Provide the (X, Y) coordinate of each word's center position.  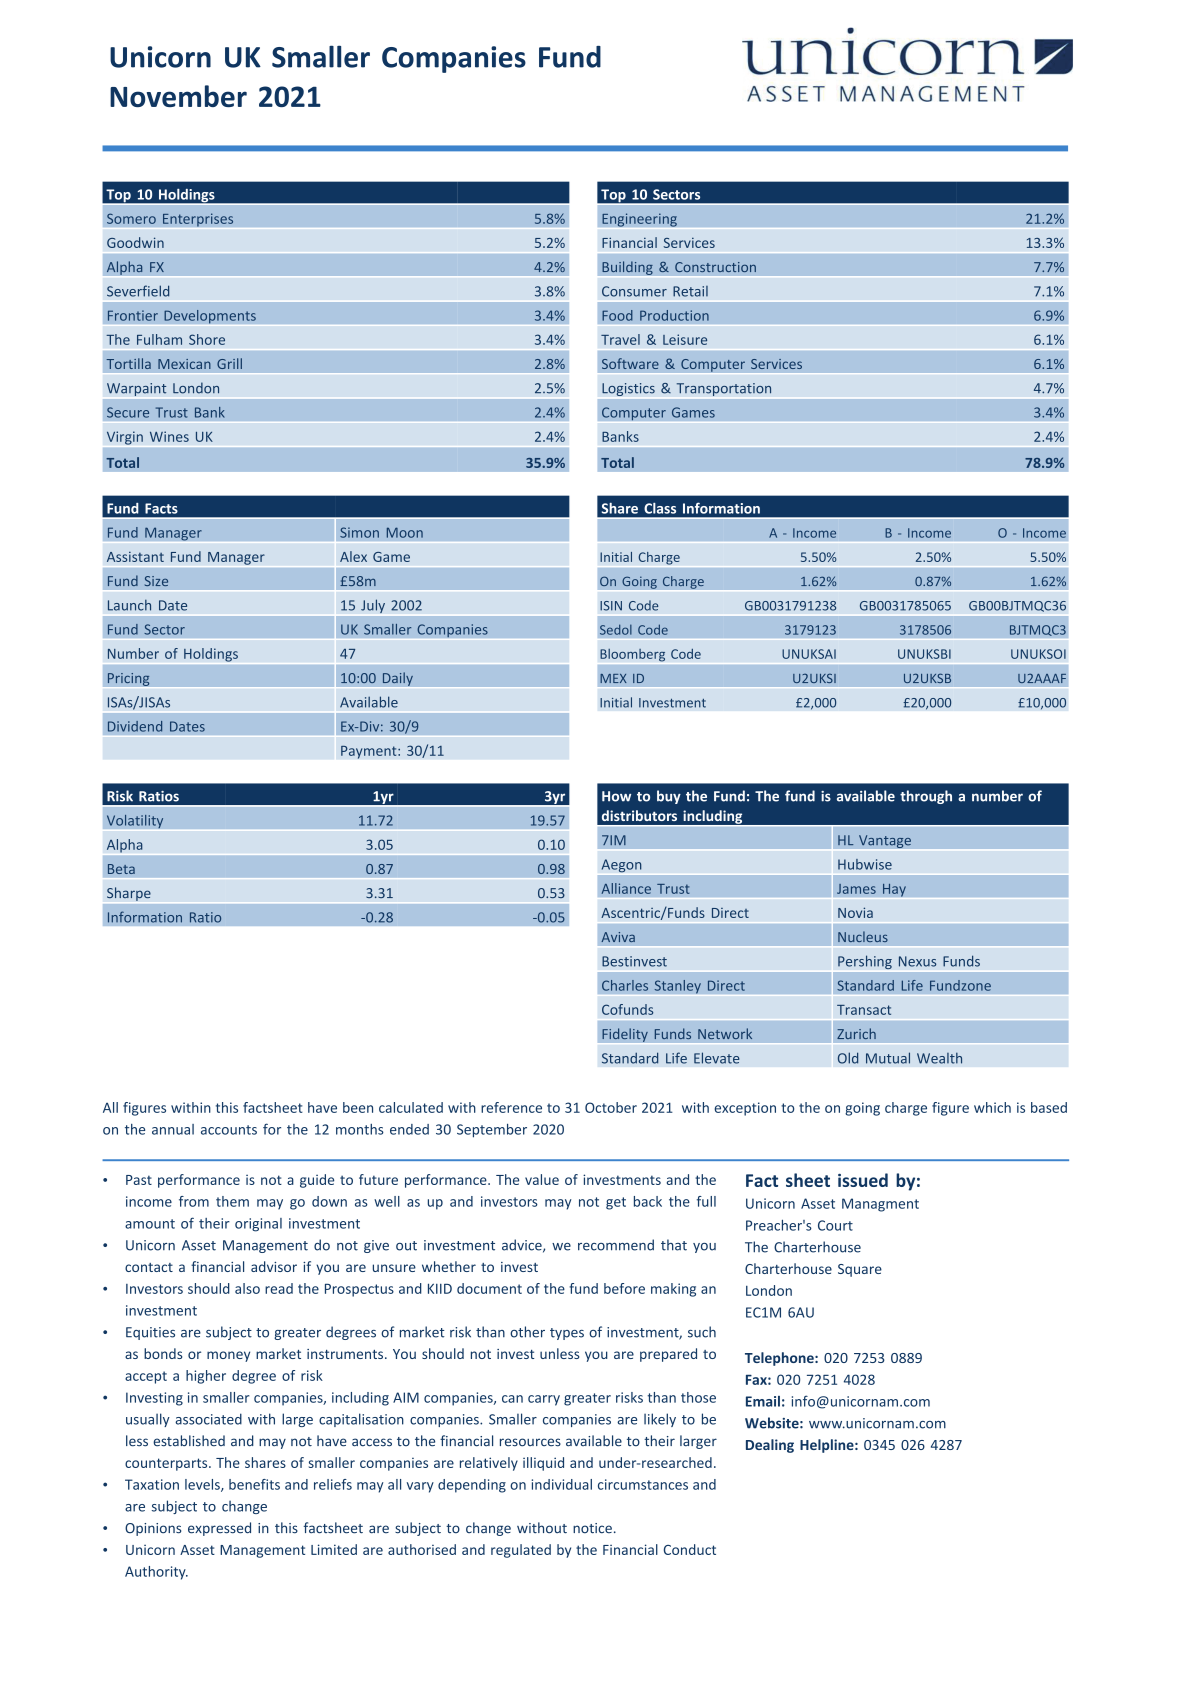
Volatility (135, 821)
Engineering (639, 220)
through (926, 797)
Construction (715, 267)
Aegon (621, 865)
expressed (219, 1529)
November (178, 96)
